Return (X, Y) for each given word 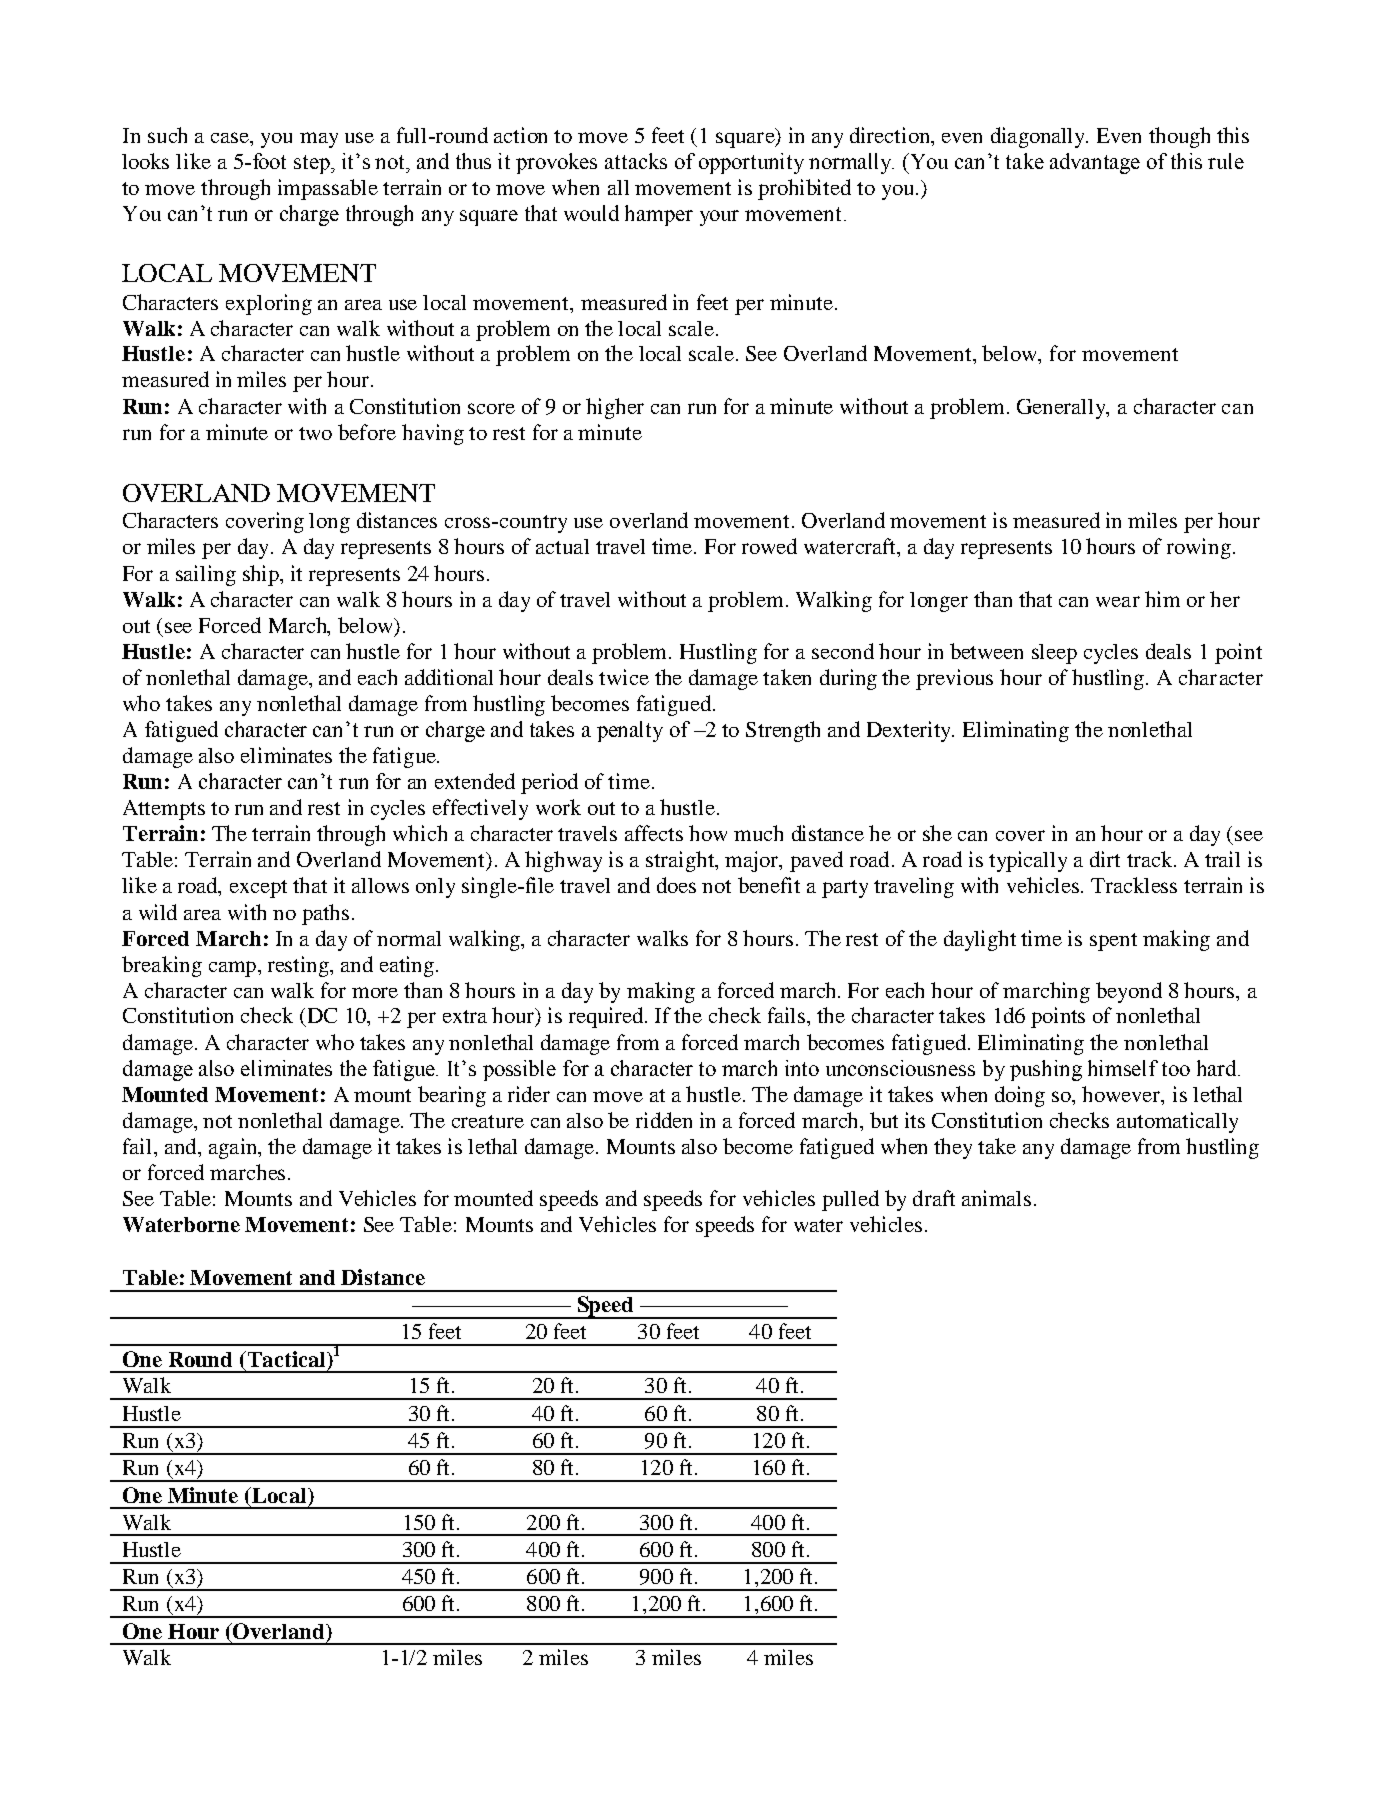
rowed (769, 546)
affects (654, 833)
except (258, 889)
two (315, 433)
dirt (1105, 859)
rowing (1199, 548)
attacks (636, 161)
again (234, 1148)
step (313, 164)
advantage (1095, 163)
